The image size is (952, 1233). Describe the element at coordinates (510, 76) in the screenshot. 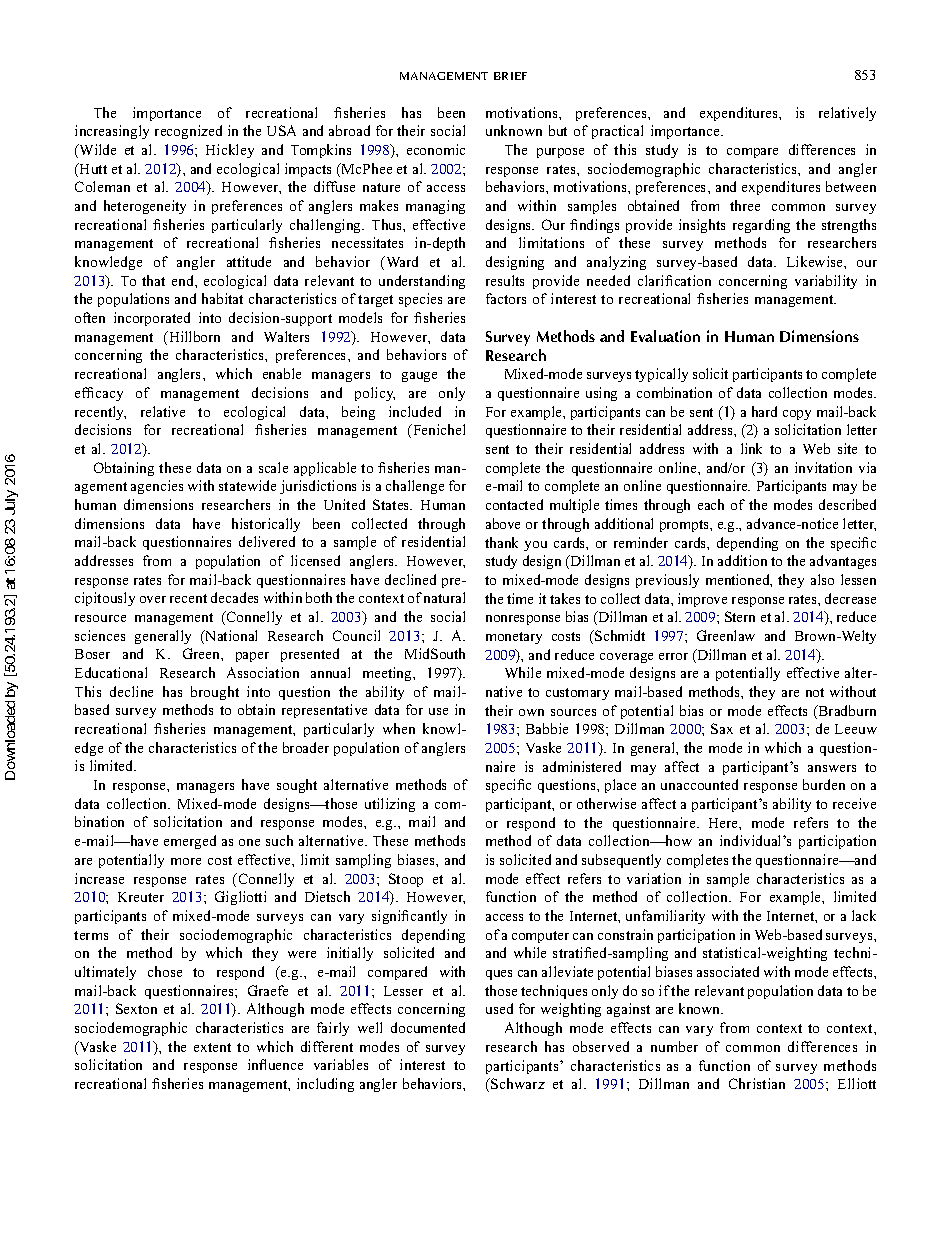

I see `BRIEF` at that location.
